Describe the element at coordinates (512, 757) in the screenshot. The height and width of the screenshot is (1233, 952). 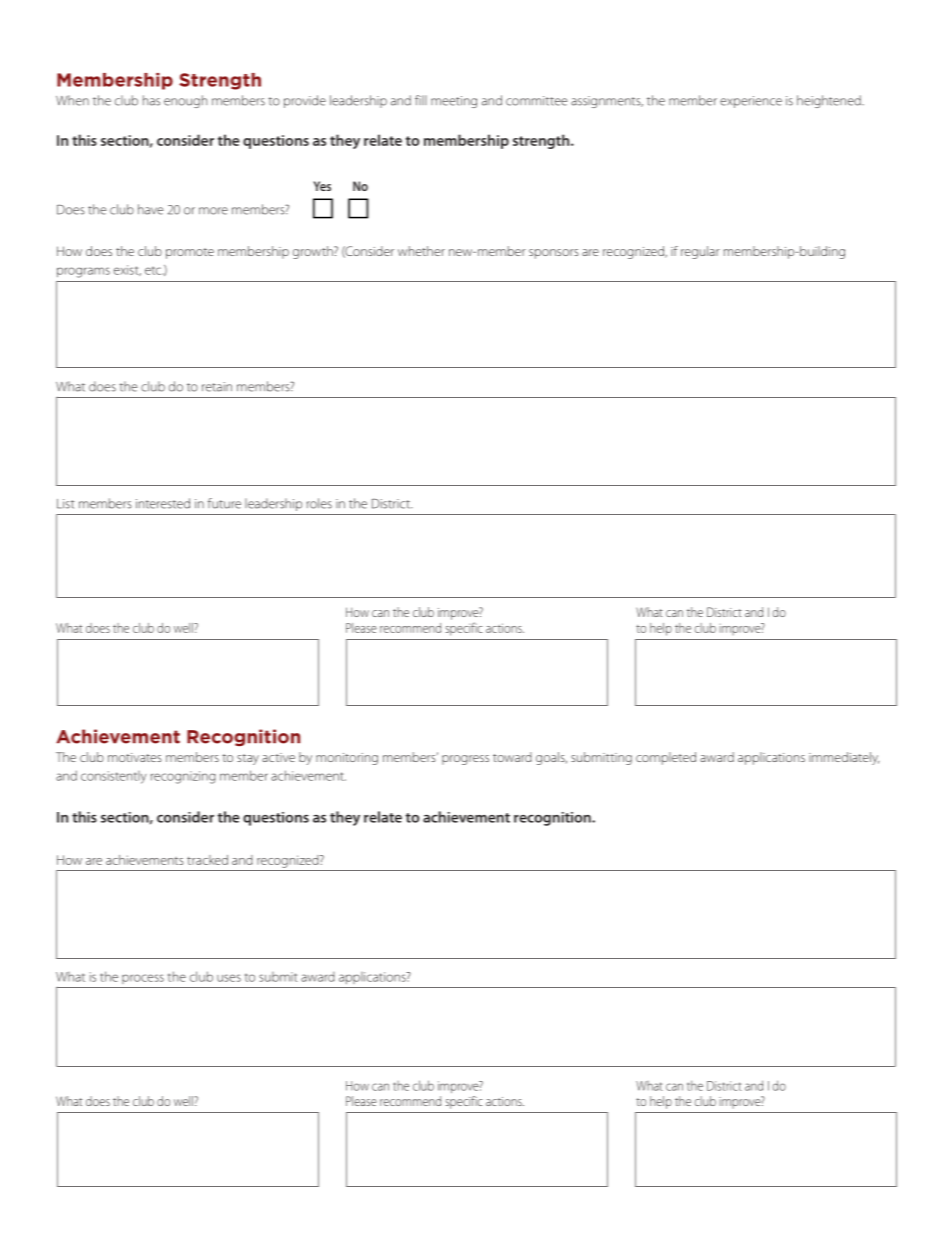
I see `toward` at that location.
